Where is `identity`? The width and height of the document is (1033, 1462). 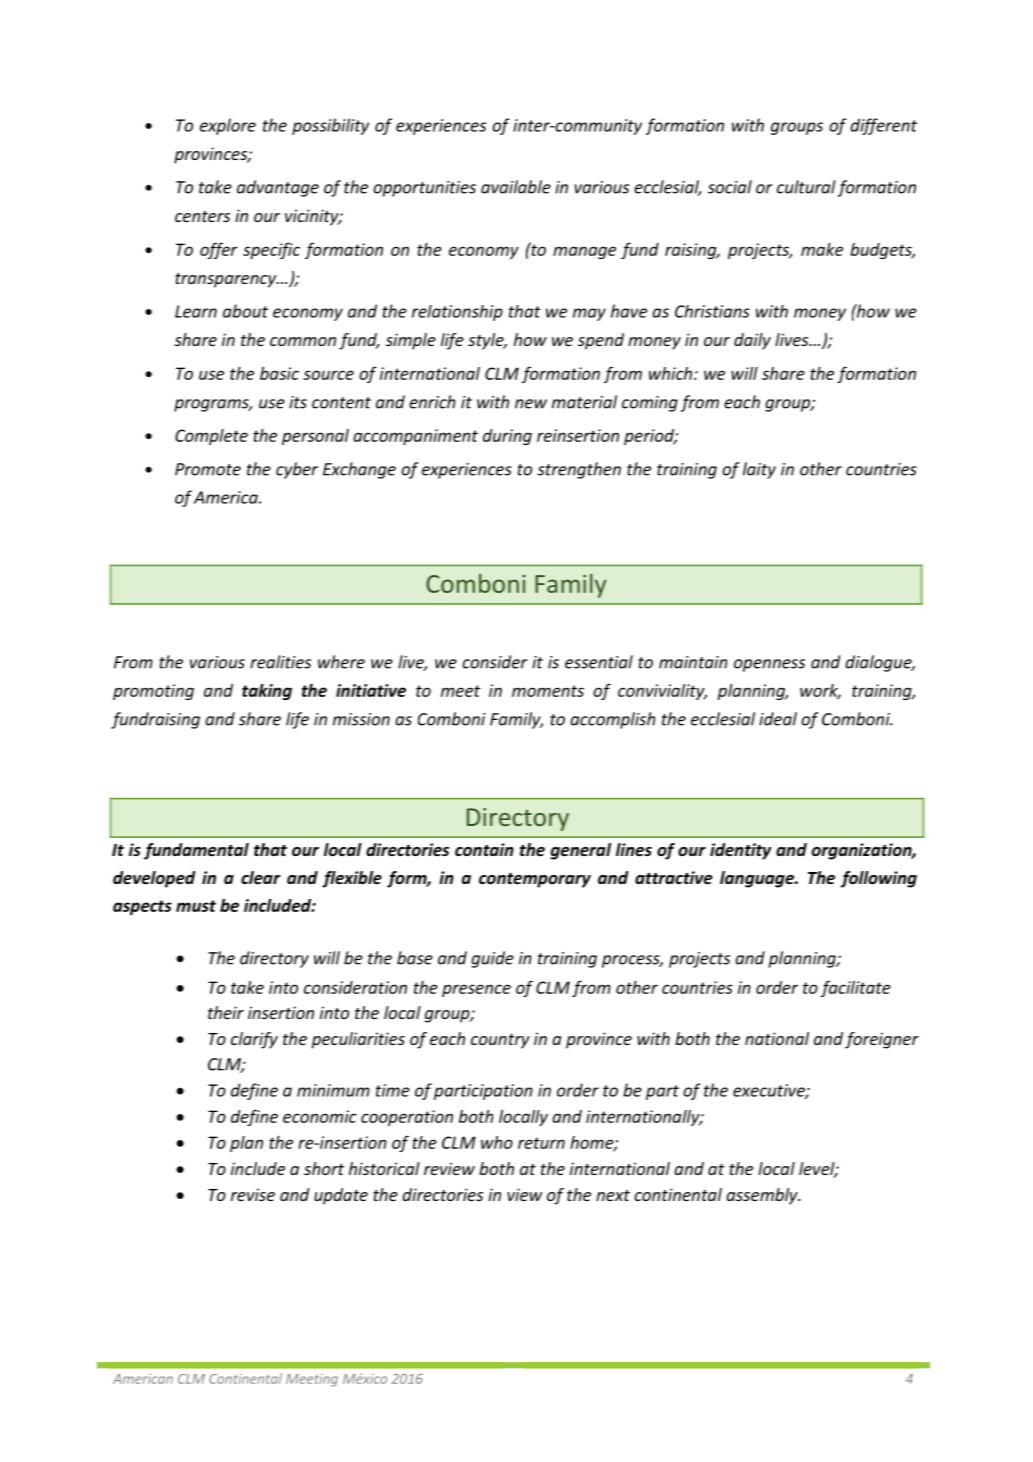
identity is located at coordinates (741, 851).
